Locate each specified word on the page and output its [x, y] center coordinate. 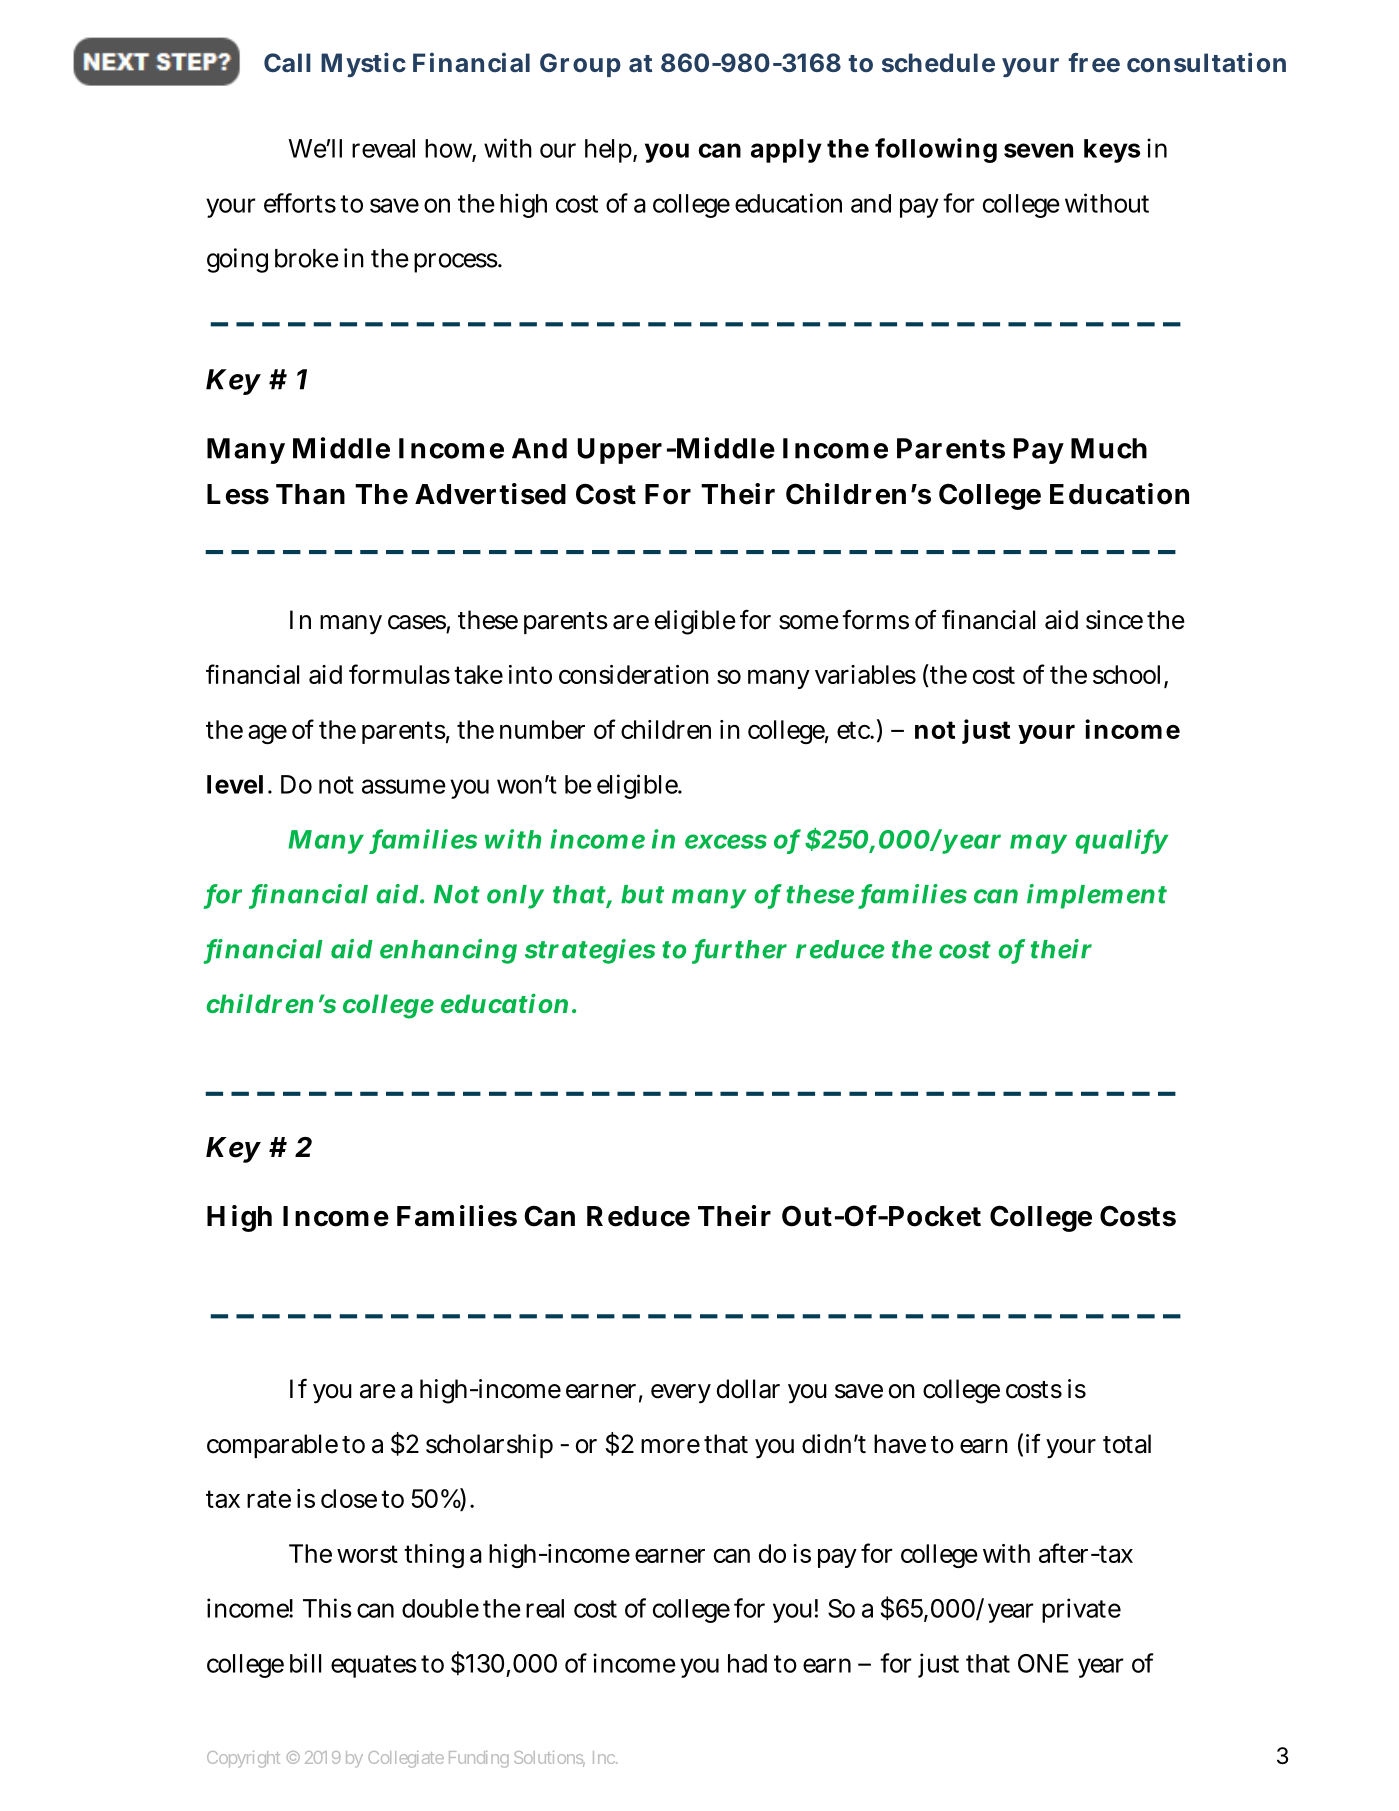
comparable [275, 1446]
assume [404, 786]
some [811, 622]
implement [1097, 896]
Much [1109, 448]
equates [376, 1666]
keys [1112, 151]
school [1130, 676]
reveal [383, 148]
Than [310, 494]
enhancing [448, 951]
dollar [748, 1389]
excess [726, 841]
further [740, 950]
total [1127, 1444]
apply [786, 151]
